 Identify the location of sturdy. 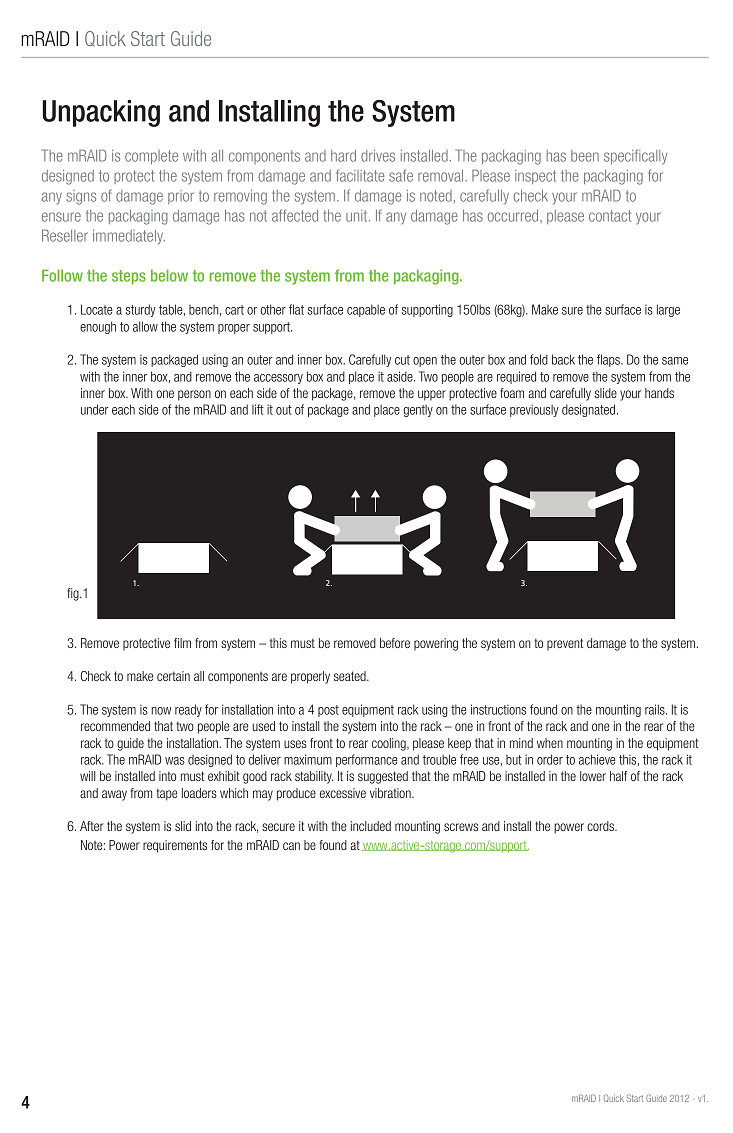
(141, 310).
